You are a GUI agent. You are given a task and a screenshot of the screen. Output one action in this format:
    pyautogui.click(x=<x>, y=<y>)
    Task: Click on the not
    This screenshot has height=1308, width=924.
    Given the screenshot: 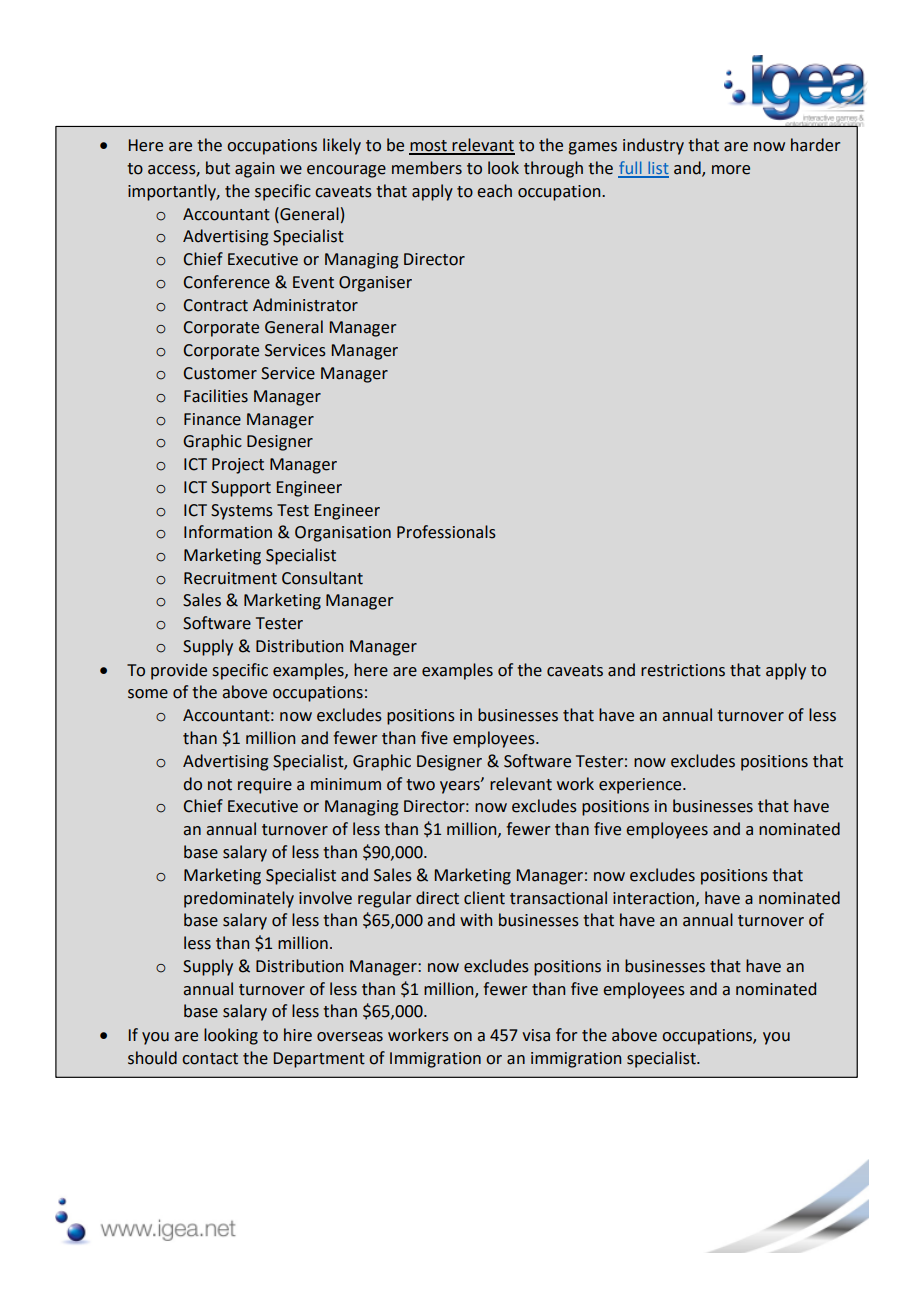 What is the action you would take?
    pyautogui.click(x=220, y=785)
